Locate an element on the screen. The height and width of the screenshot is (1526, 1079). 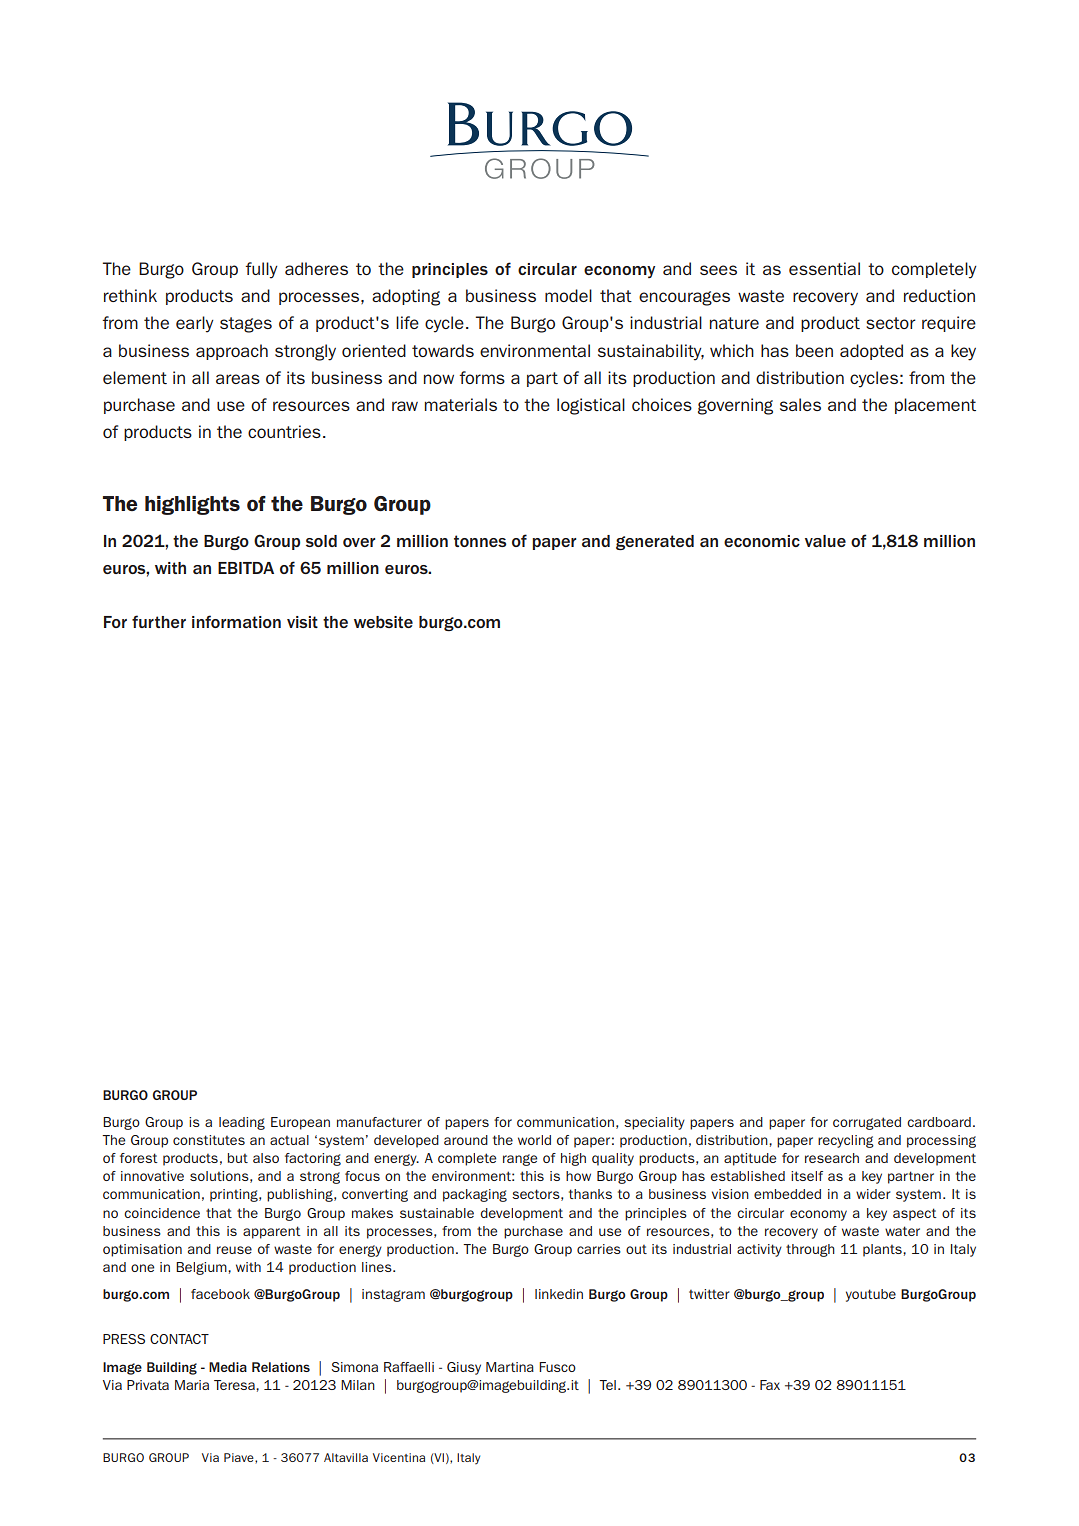
speciality is located at coordinates (654, 1123).
